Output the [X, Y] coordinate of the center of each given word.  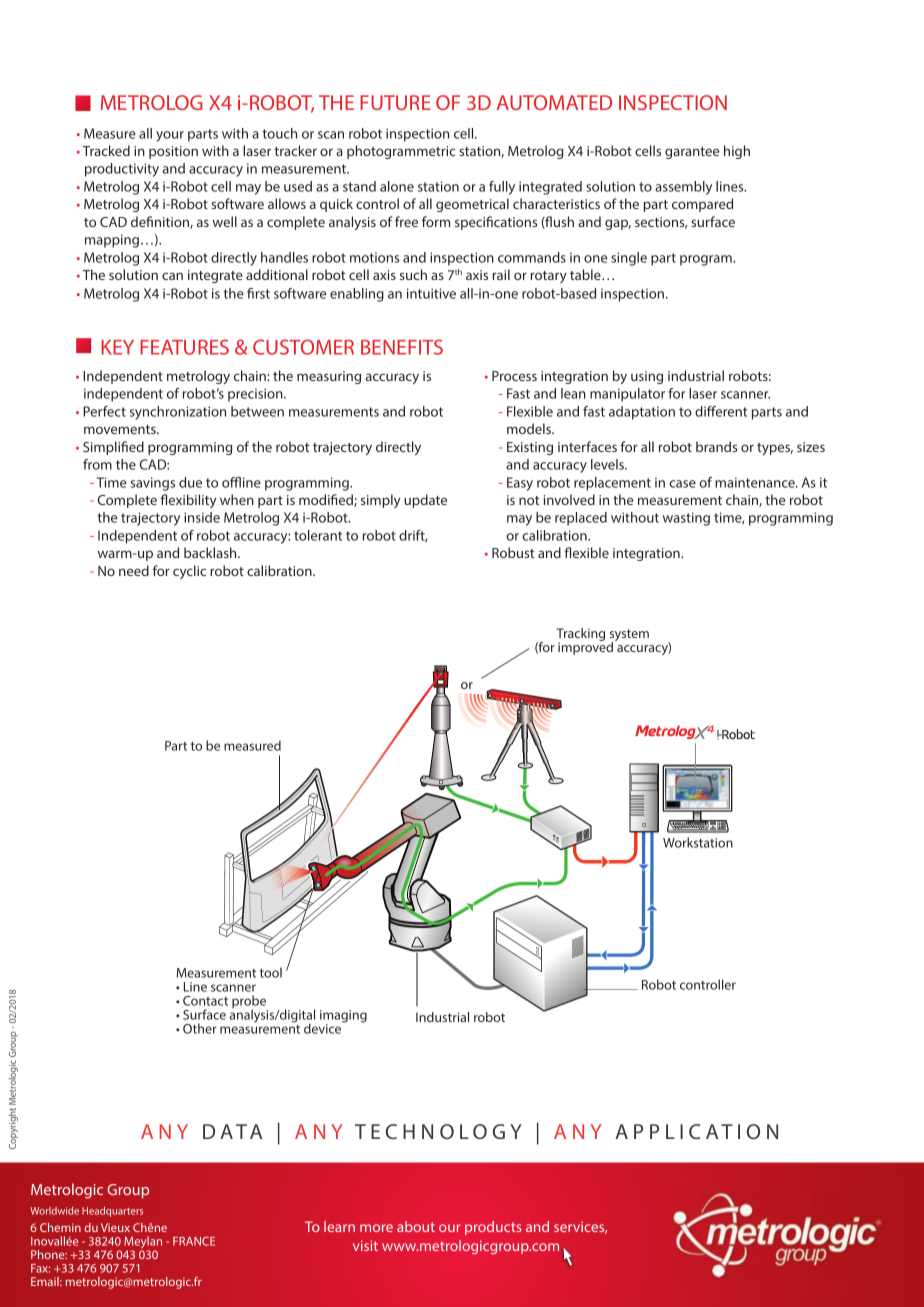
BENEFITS [402, 347]
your [170, 136]
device [324, 1028]
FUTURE [395, 102]
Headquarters [112, 1212]
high [737, 152]
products [493, 1228]
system [629, 636]
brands [716, 446]
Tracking [580, 636]
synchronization [178, 413]
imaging [343, 1017]
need [134, 570]
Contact [205, 1001]
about [416, 1226]
